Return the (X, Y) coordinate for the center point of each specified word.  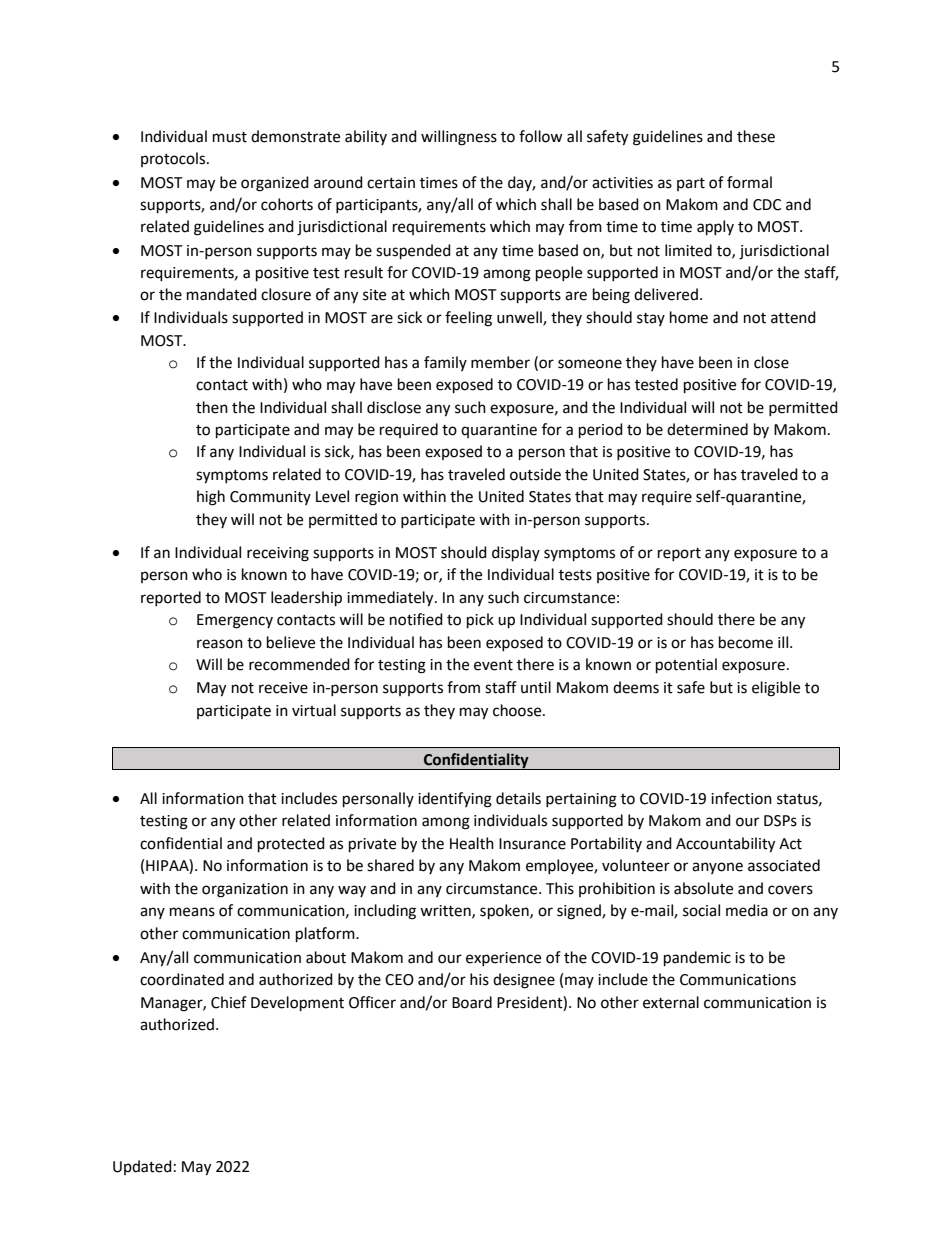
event (493, 665)
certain (391, 183)
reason (220, 644)
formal (749, 182)
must (230, 137)
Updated (142, 1167)
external (671, 1002)
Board (472, 1002)
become (746, 642)
